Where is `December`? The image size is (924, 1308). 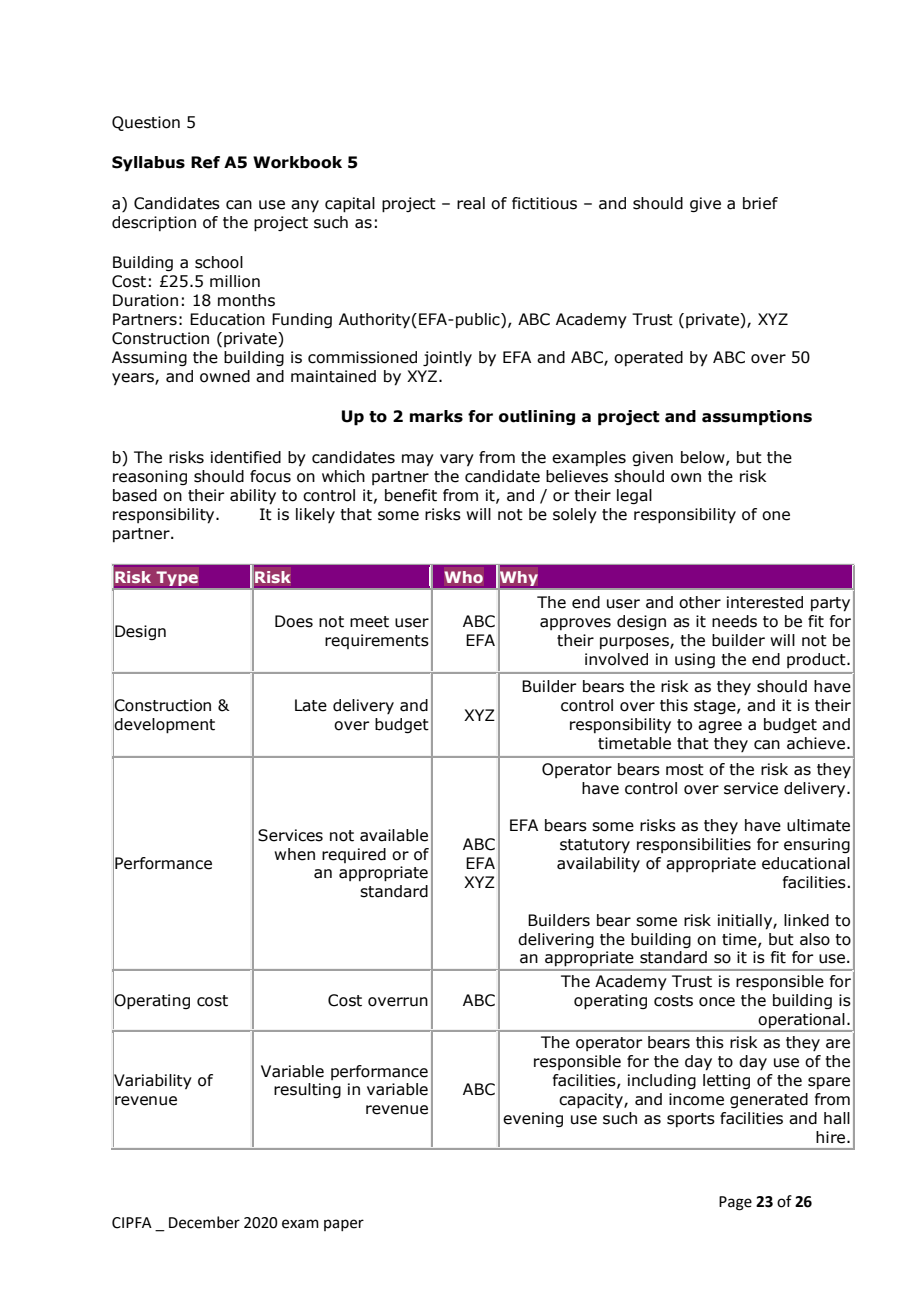 December is located at coordinates (204, 1222).
